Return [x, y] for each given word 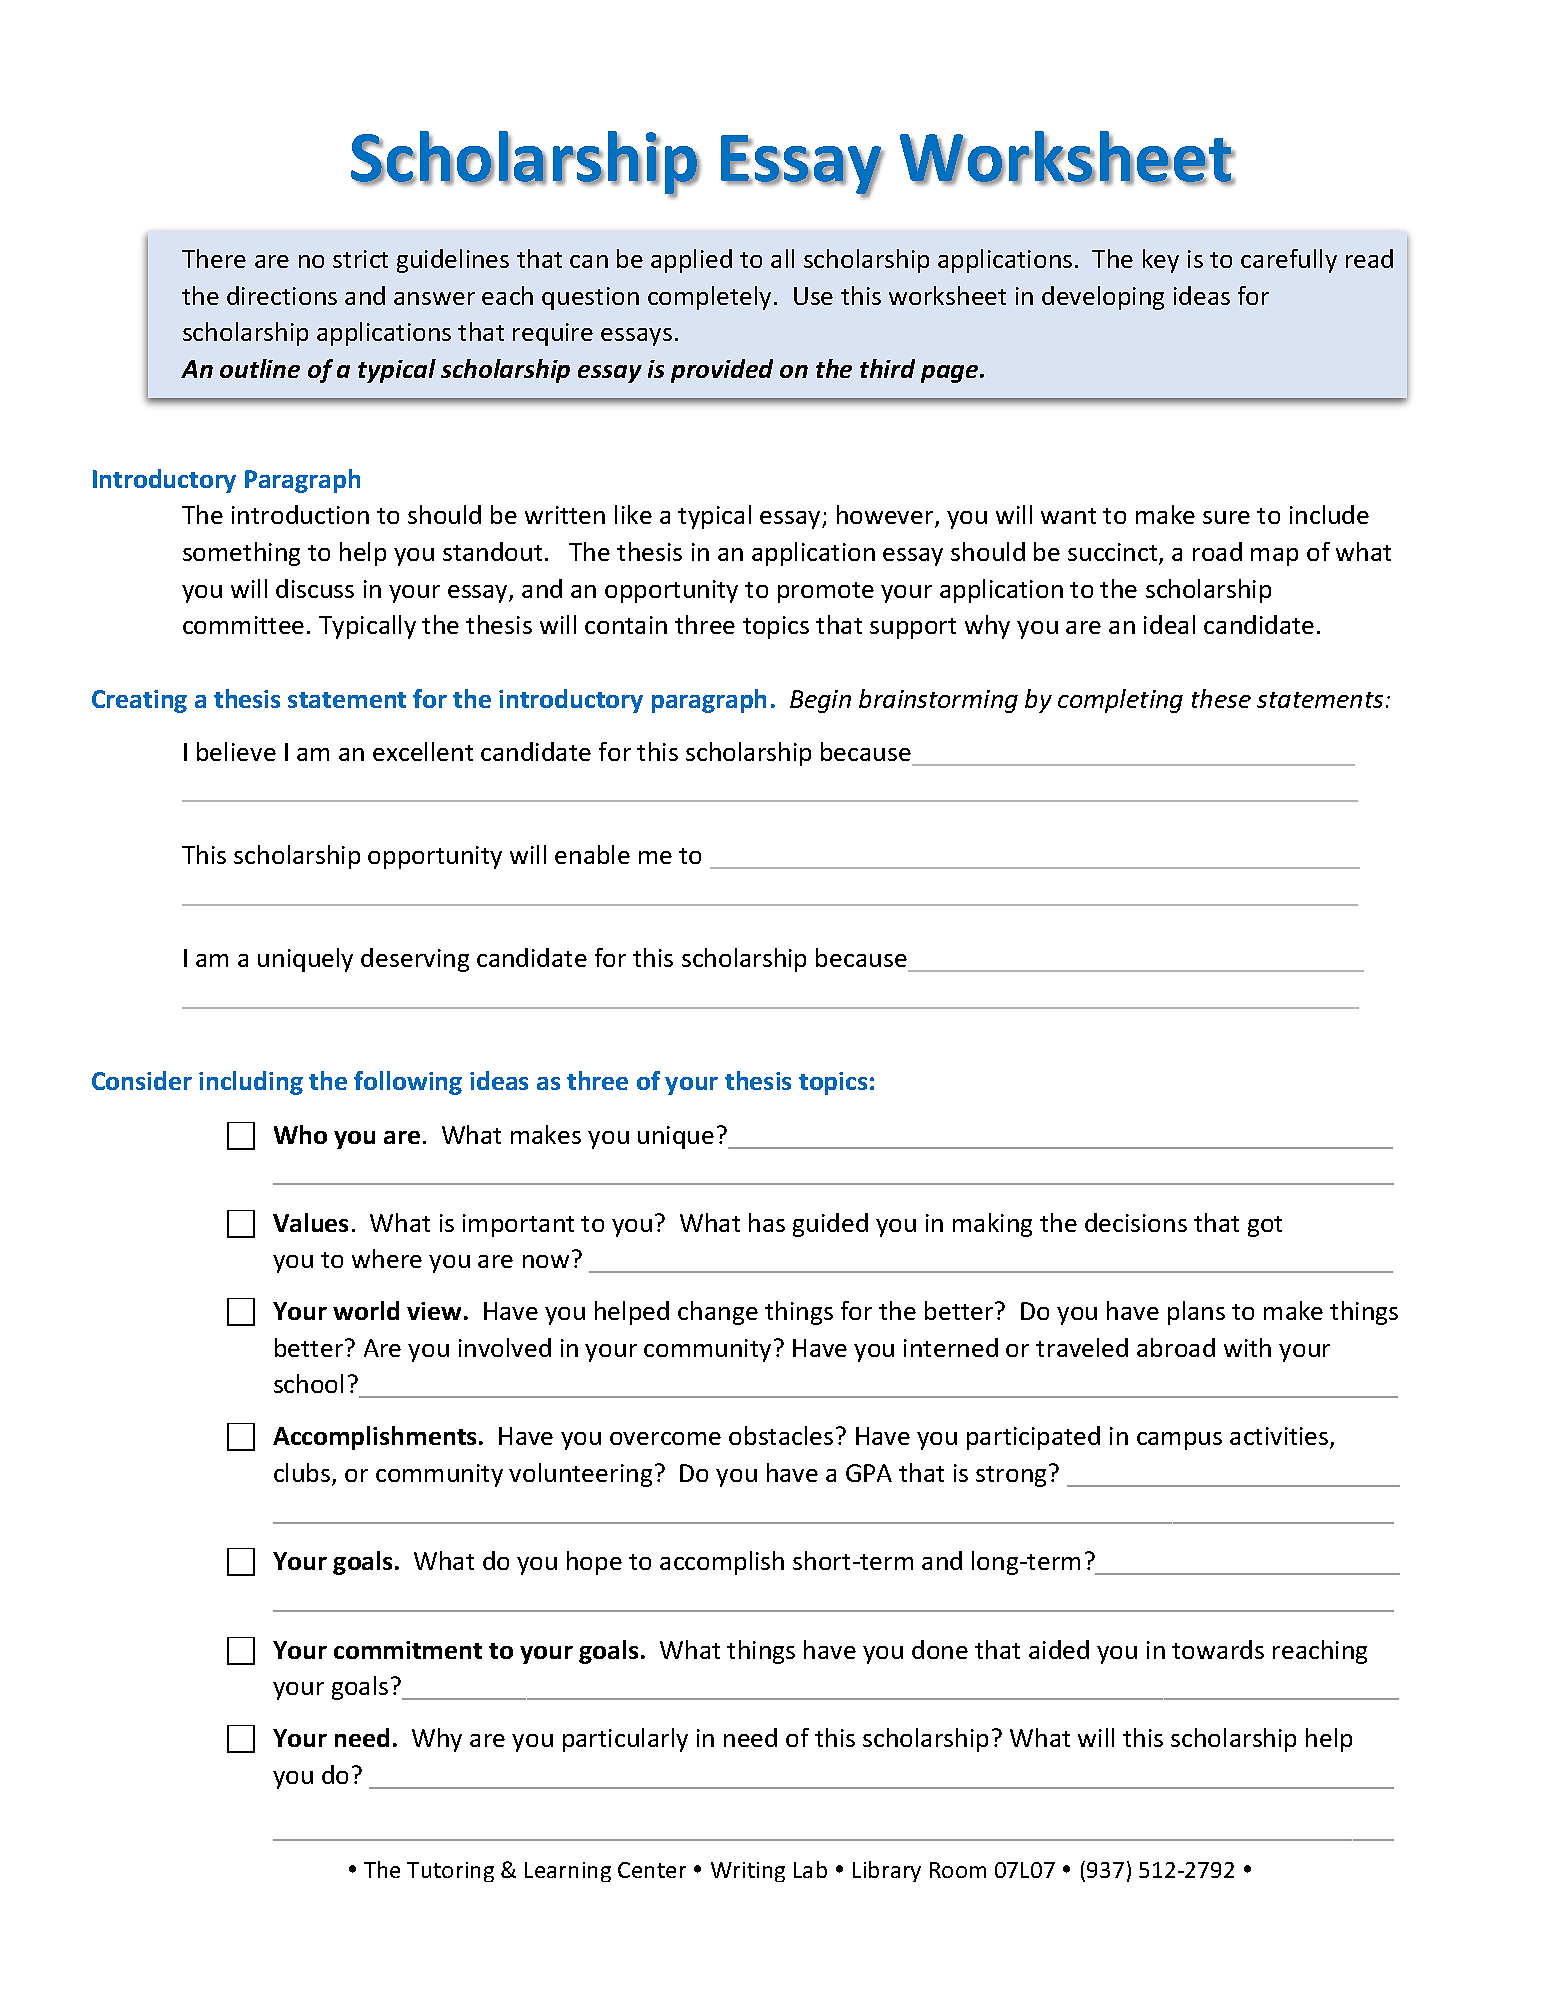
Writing [748, 1872]
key [1161, 261]
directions [282, 295]
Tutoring [450, 1872]
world [366, 1310]
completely [711, 298]
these [1221, 698]
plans [1196, 1313]
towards [1218, 1649]
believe [236, 751]
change [718, 1313]
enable [592, 854]
